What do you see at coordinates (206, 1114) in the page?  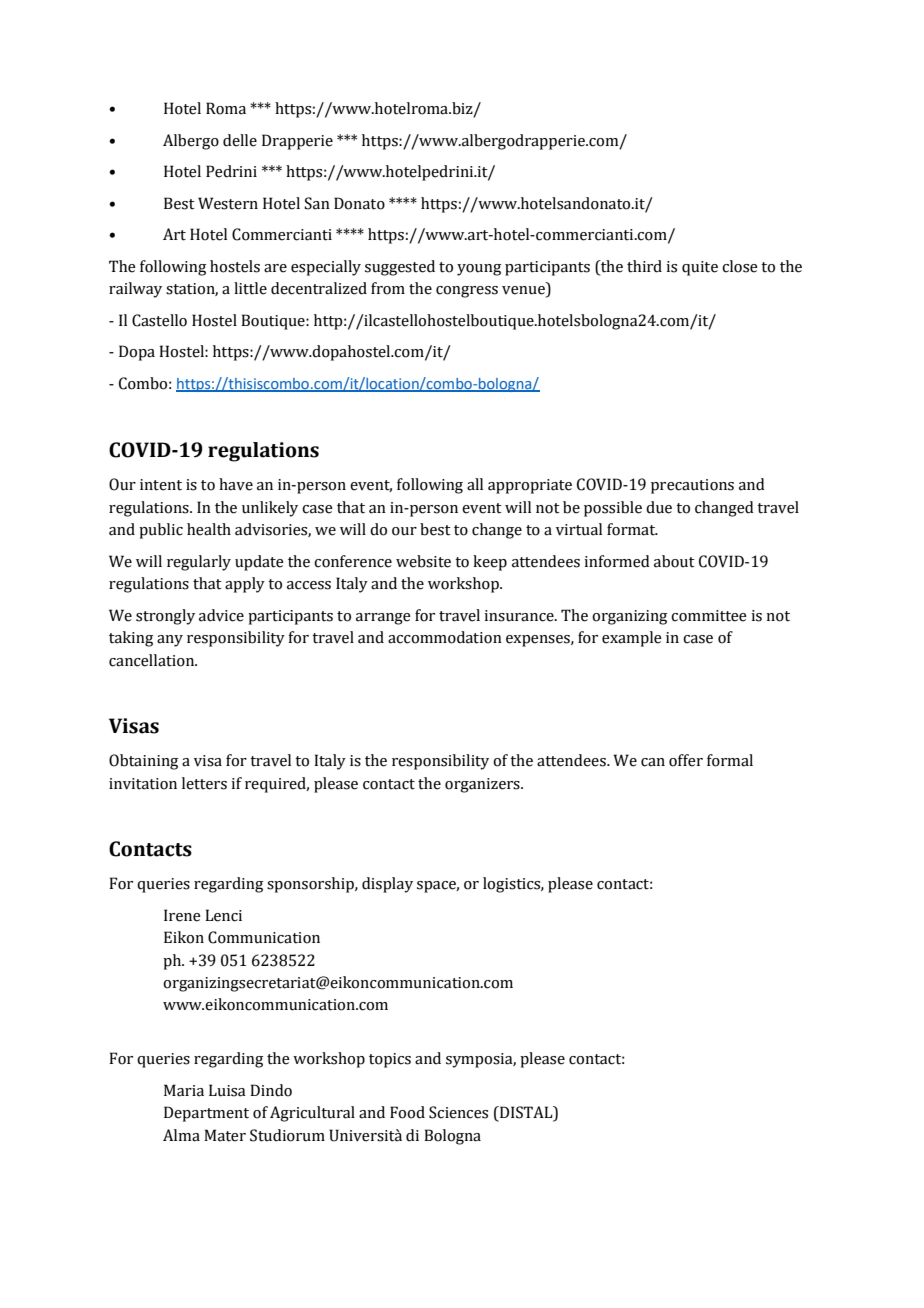 I see `Department` at bounding box center [206, 1114].
